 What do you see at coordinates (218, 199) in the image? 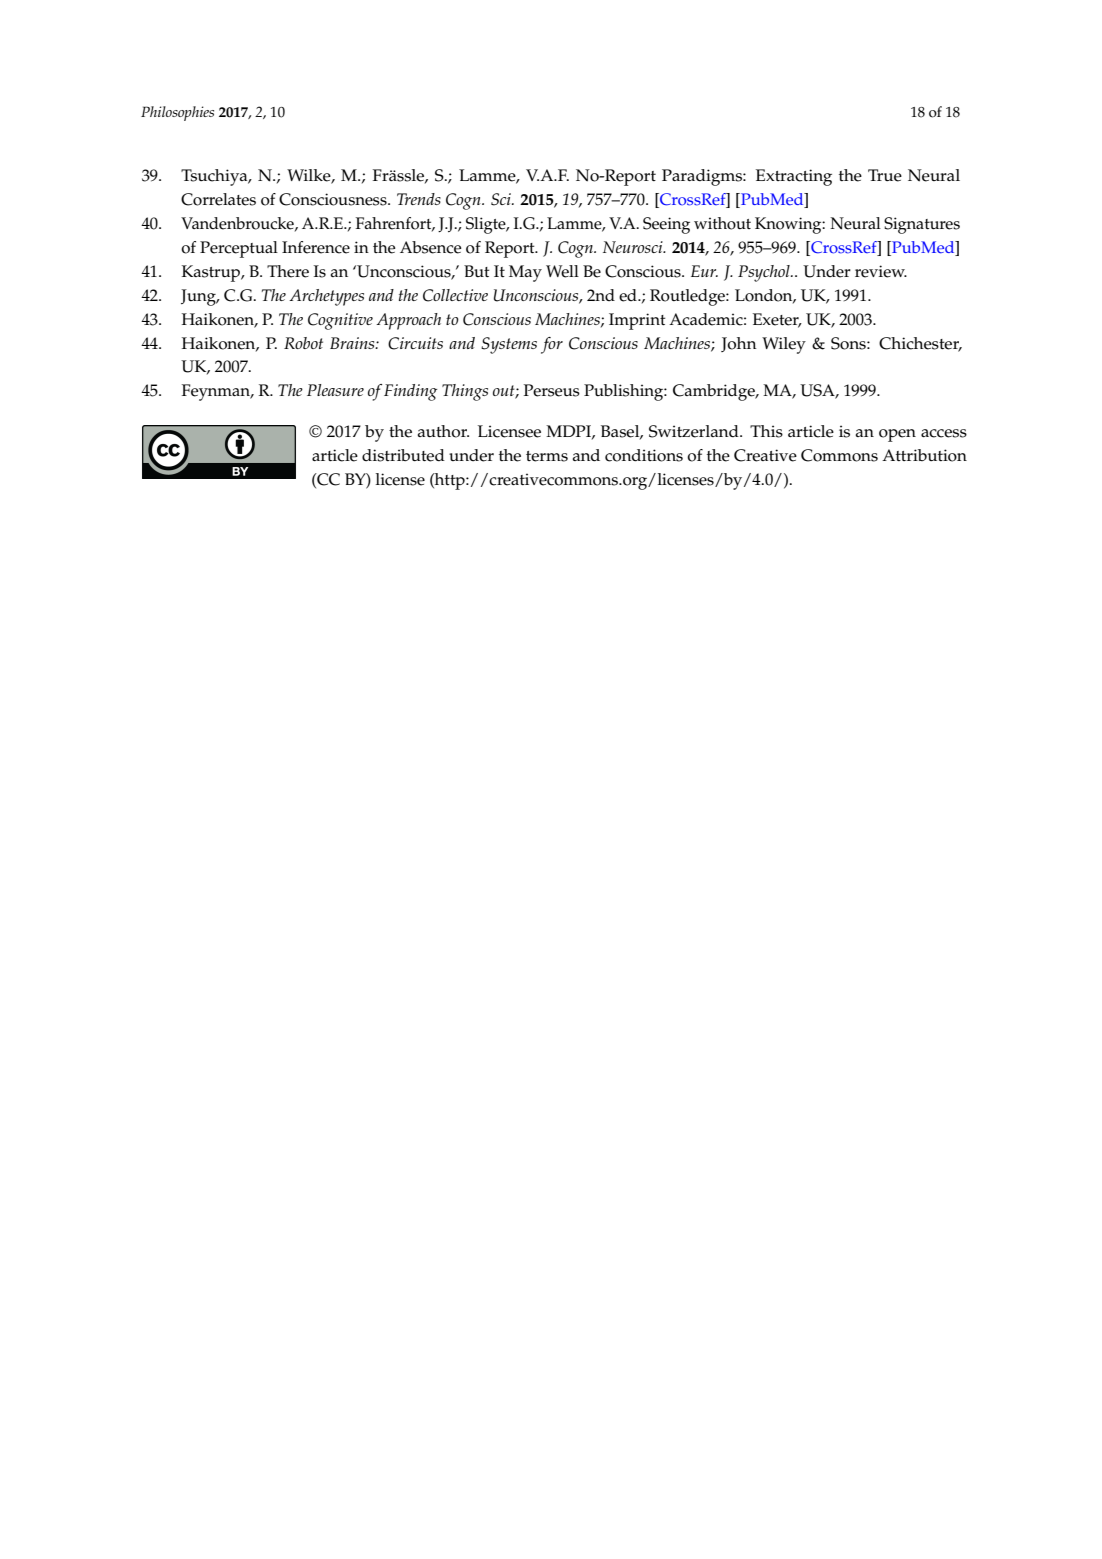
I see `Correlates` at bounding box center [218, 199].
